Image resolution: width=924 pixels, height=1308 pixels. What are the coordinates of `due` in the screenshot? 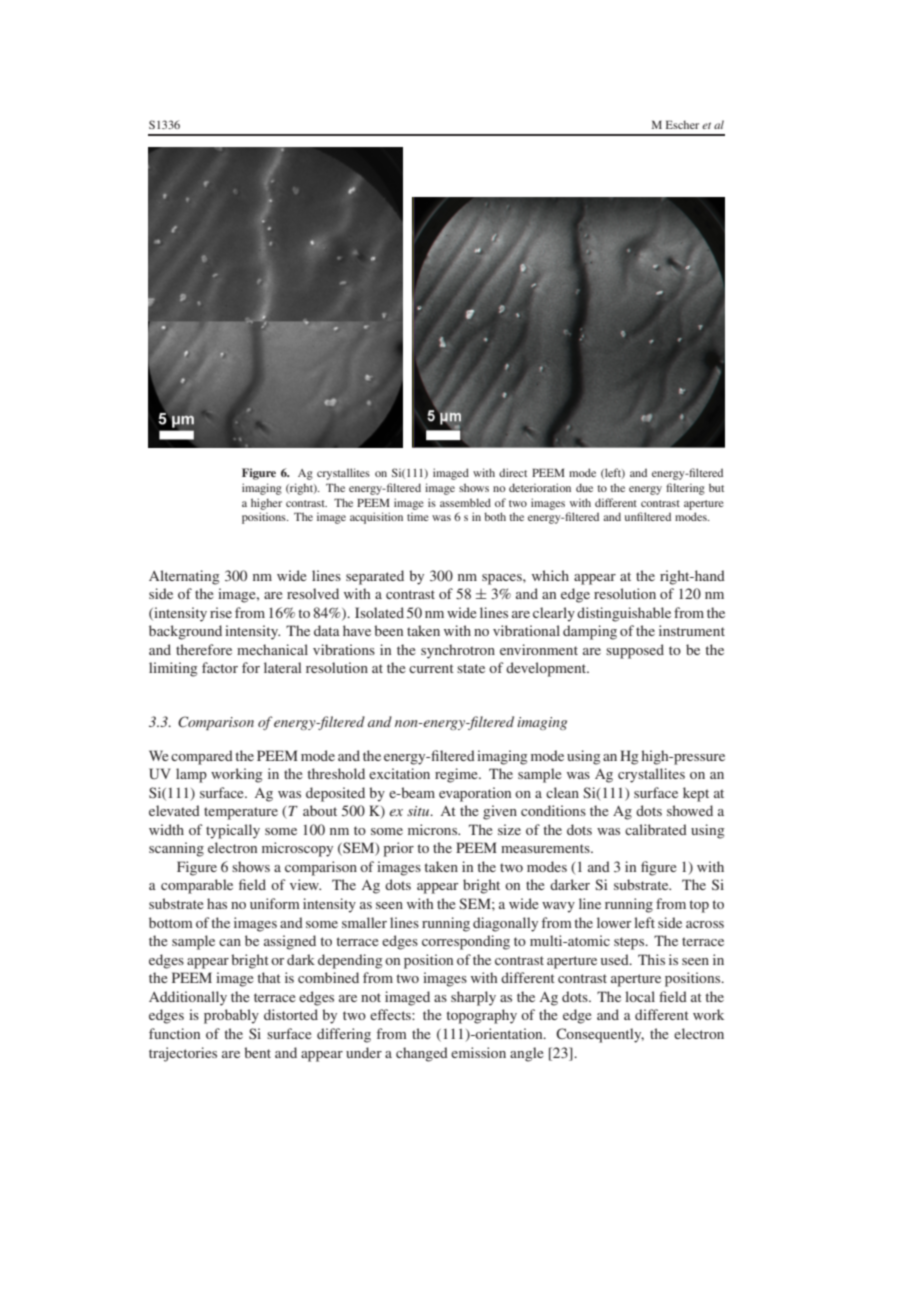 It's located at (584, 487).
